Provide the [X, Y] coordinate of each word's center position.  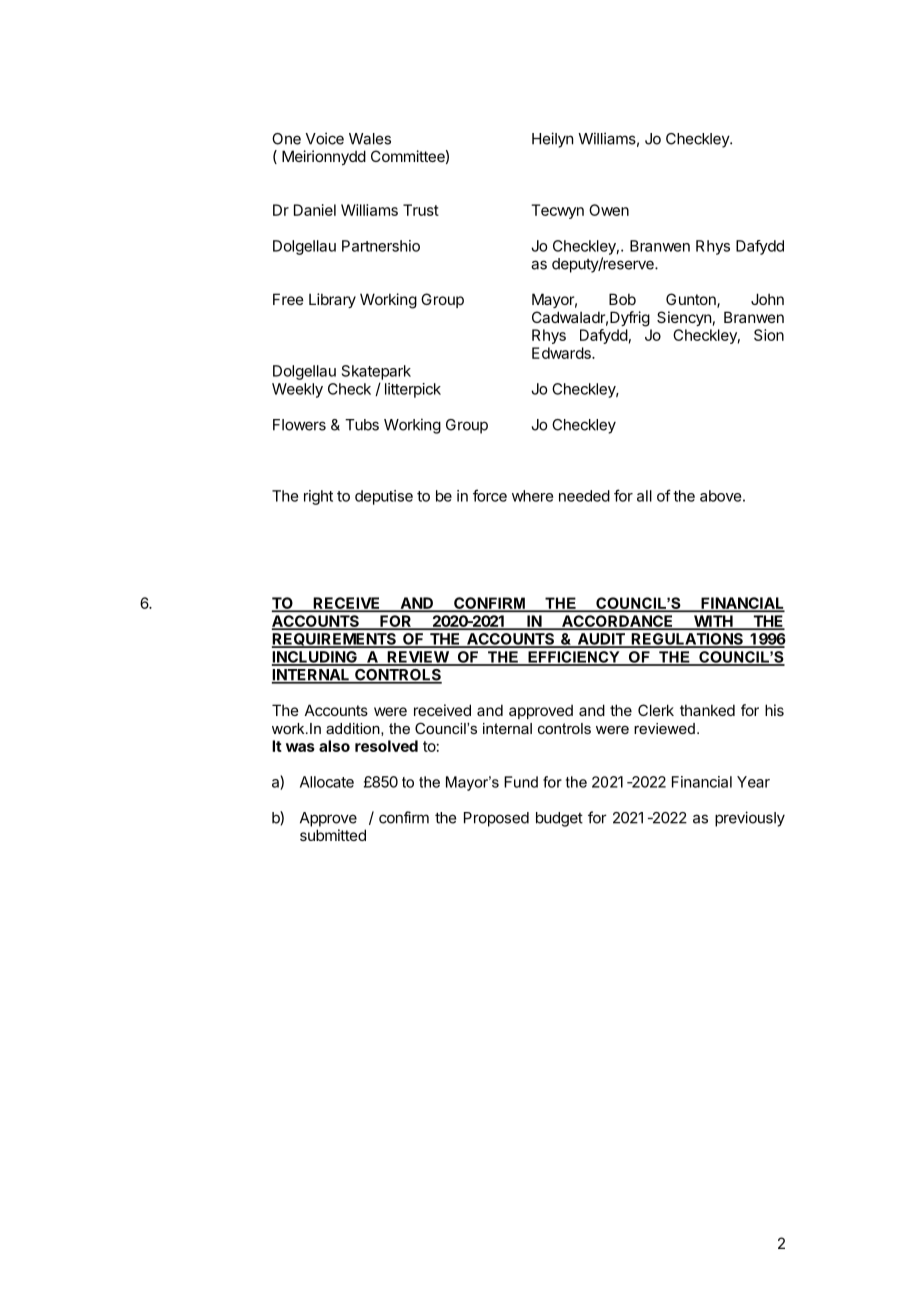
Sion [769, 335]
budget [559, 819]
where [532, 496]
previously [750, 819]
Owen [609, 210]
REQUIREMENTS [335, 640]
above [720, 496]
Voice [325, 138]
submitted [333, 835]
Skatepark [376, 372]
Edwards [562, 353]
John [767, 299]
